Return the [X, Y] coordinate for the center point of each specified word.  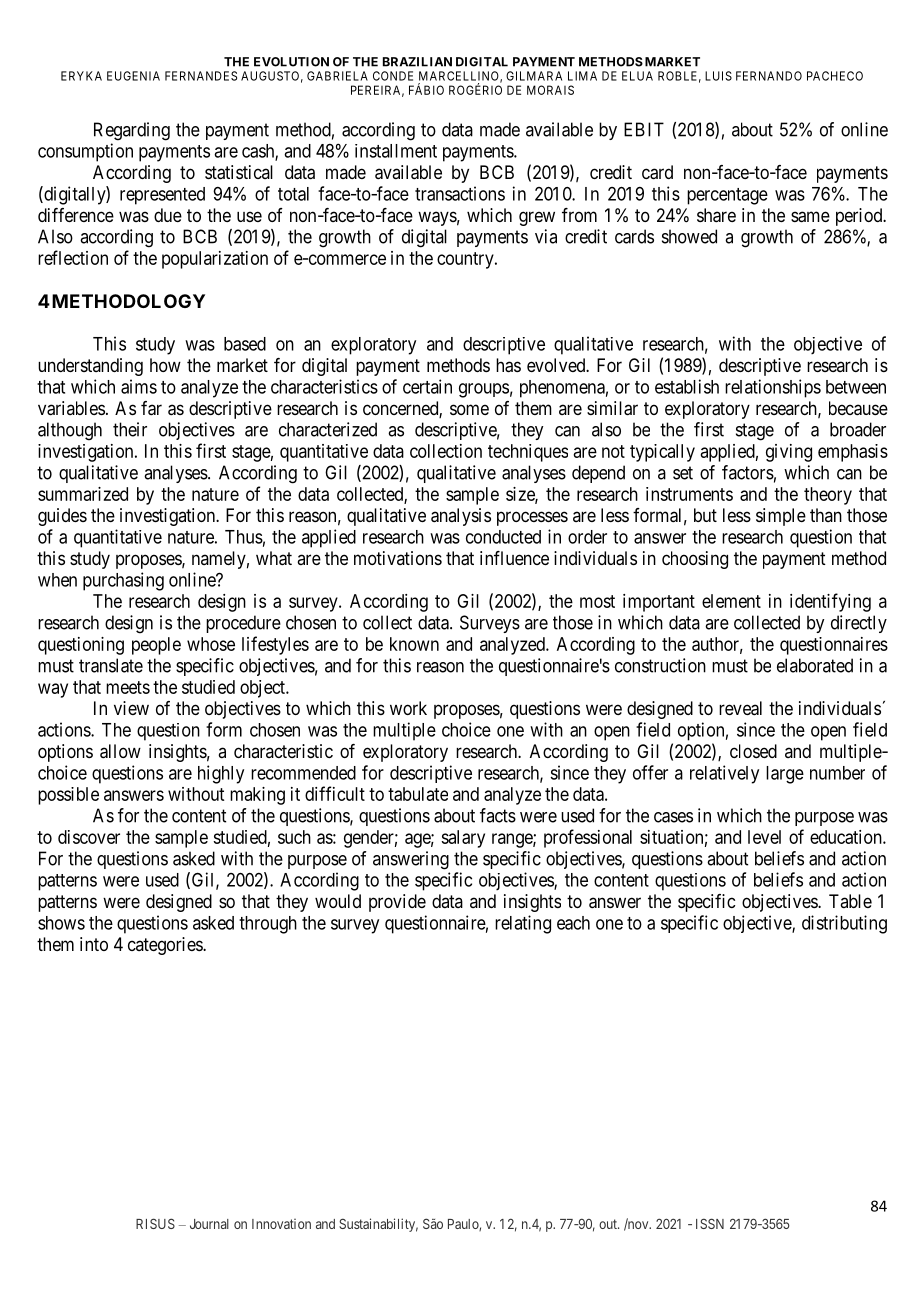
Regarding [132, 131]
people [156, 646]
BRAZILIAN [417, 62]
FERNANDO [769, 76]
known [414, 644]
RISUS [155, 1223]
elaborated [815, 665]
